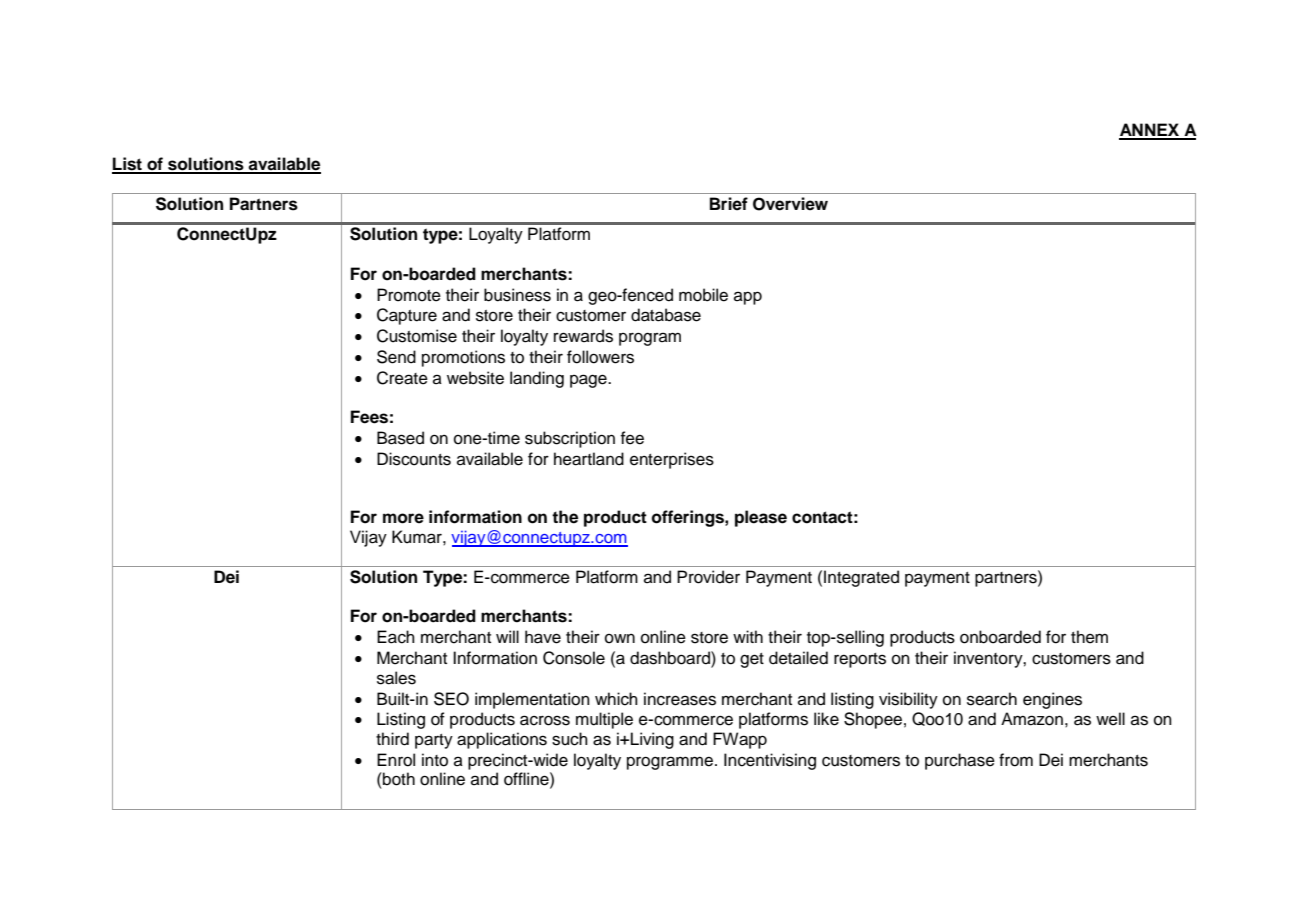  I want to click on Incentivising, so click(770, 761).
